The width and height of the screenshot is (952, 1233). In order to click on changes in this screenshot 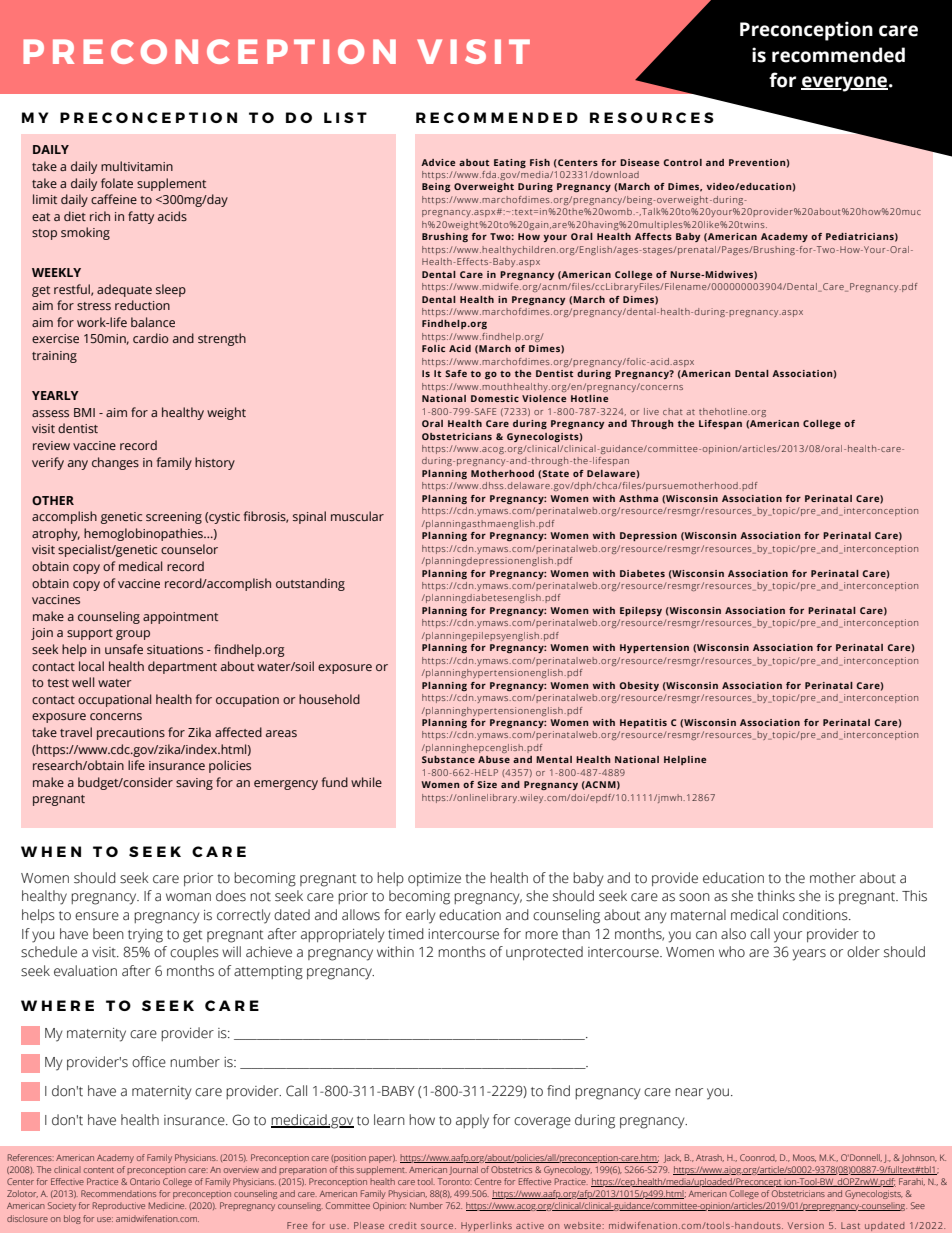, I will do `click(115, 463)`.
